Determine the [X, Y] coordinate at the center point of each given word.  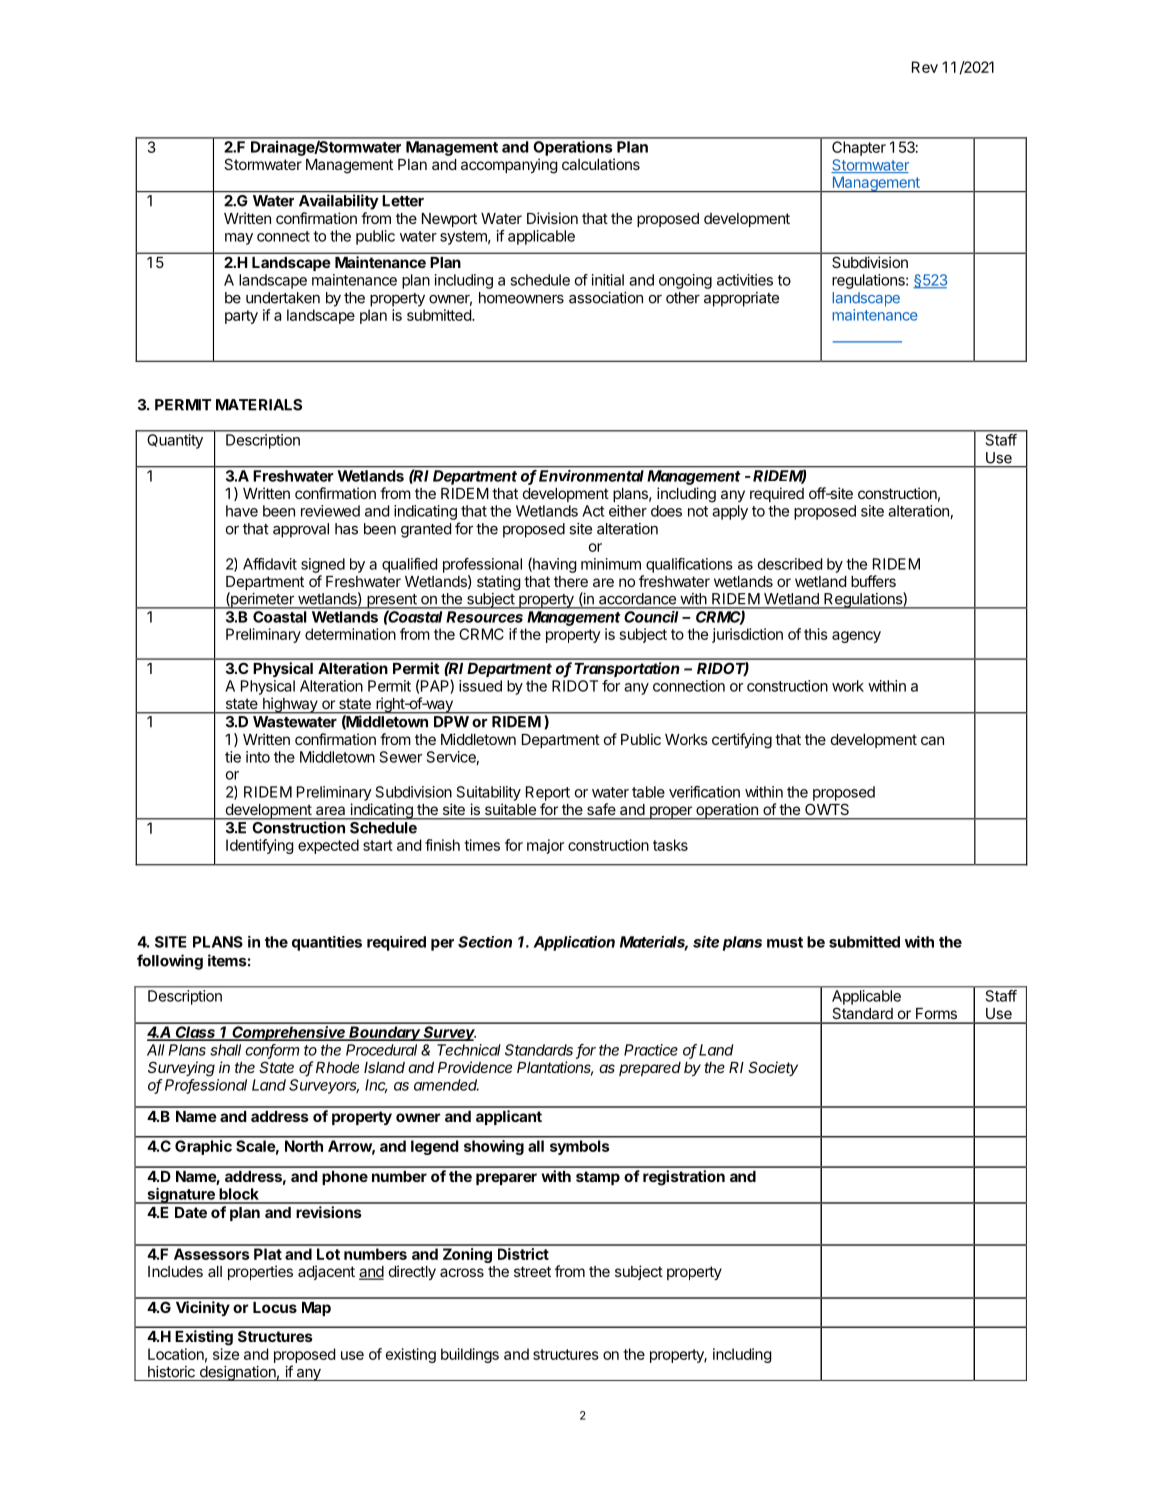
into [258, 757]
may [239, 239]
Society [773, 1068]
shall [225, 1050]
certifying [742, 741]
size [226, 1354]
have [242, 511]
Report [548, 793]
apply [730, 512]
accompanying [509, 166]
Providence [475, 1067]
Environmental [591, 476]
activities [745, 280]
